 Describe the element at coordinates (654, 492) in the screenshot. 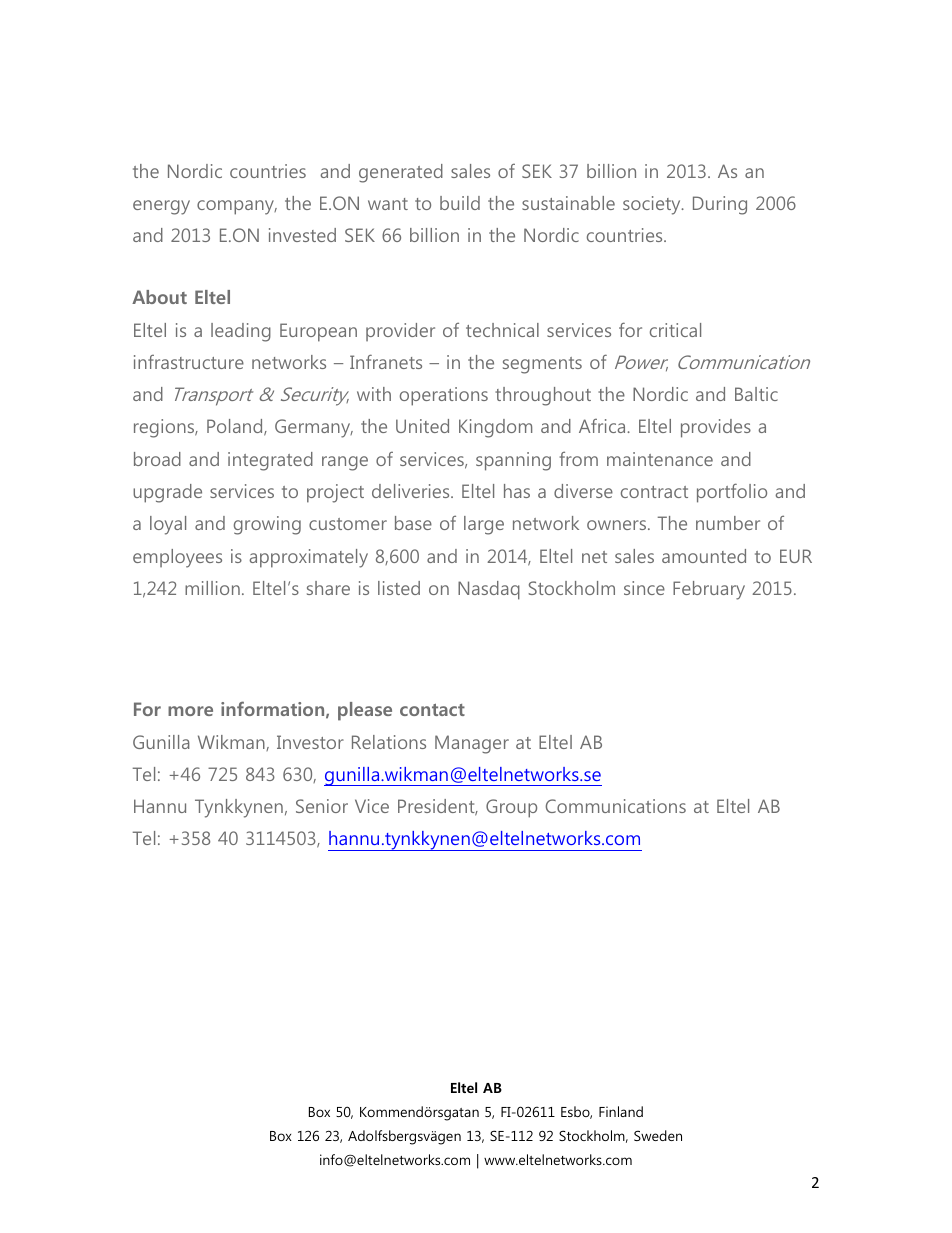

I see `contract` at that location.
